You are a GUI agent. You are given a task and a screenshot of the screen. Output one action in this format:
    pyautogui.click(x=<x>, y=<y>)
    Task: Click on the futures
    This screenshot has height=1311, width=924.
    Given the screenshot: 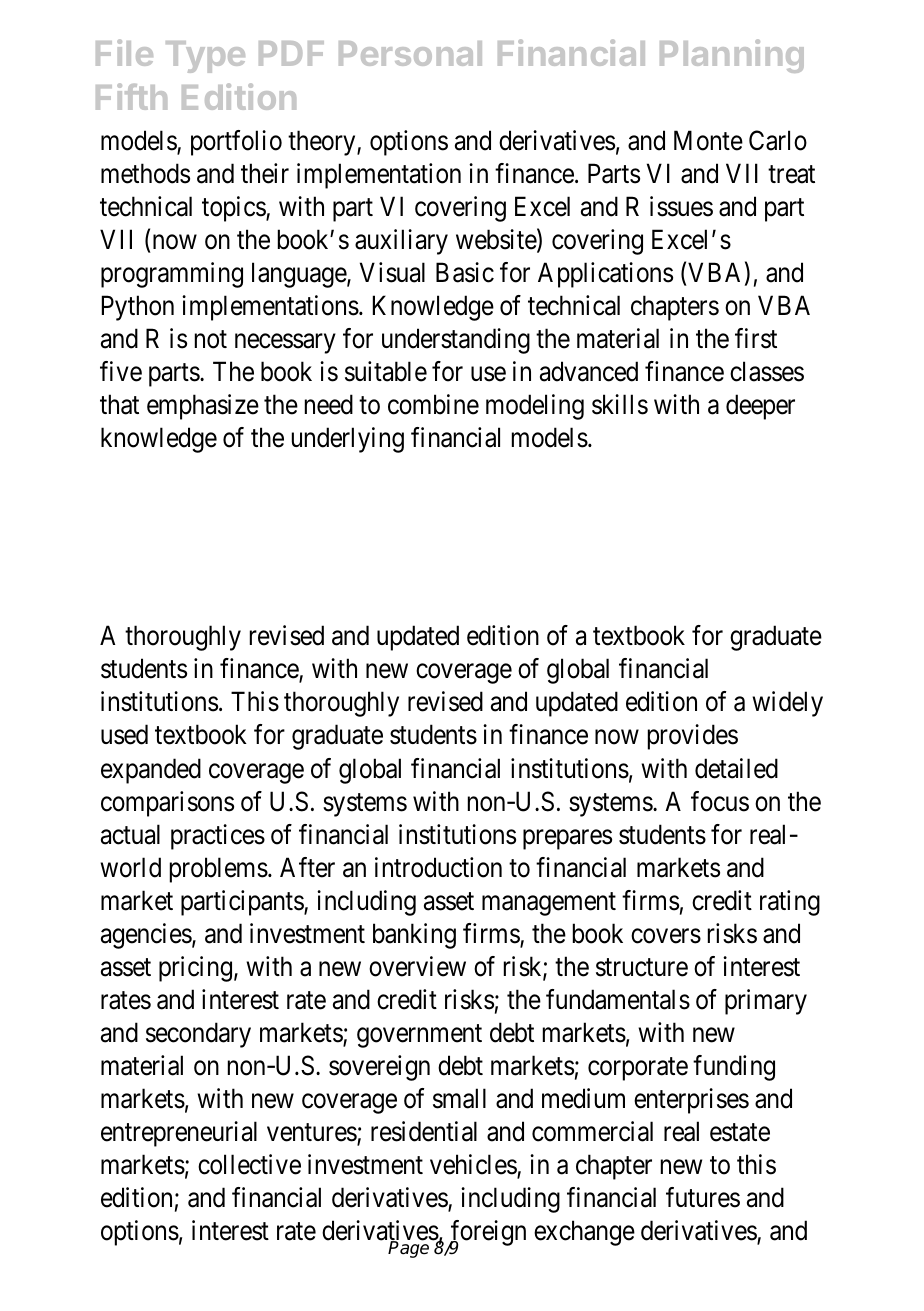 What is the action you would take?
    pyautogui.click(x=703, y=1197)
